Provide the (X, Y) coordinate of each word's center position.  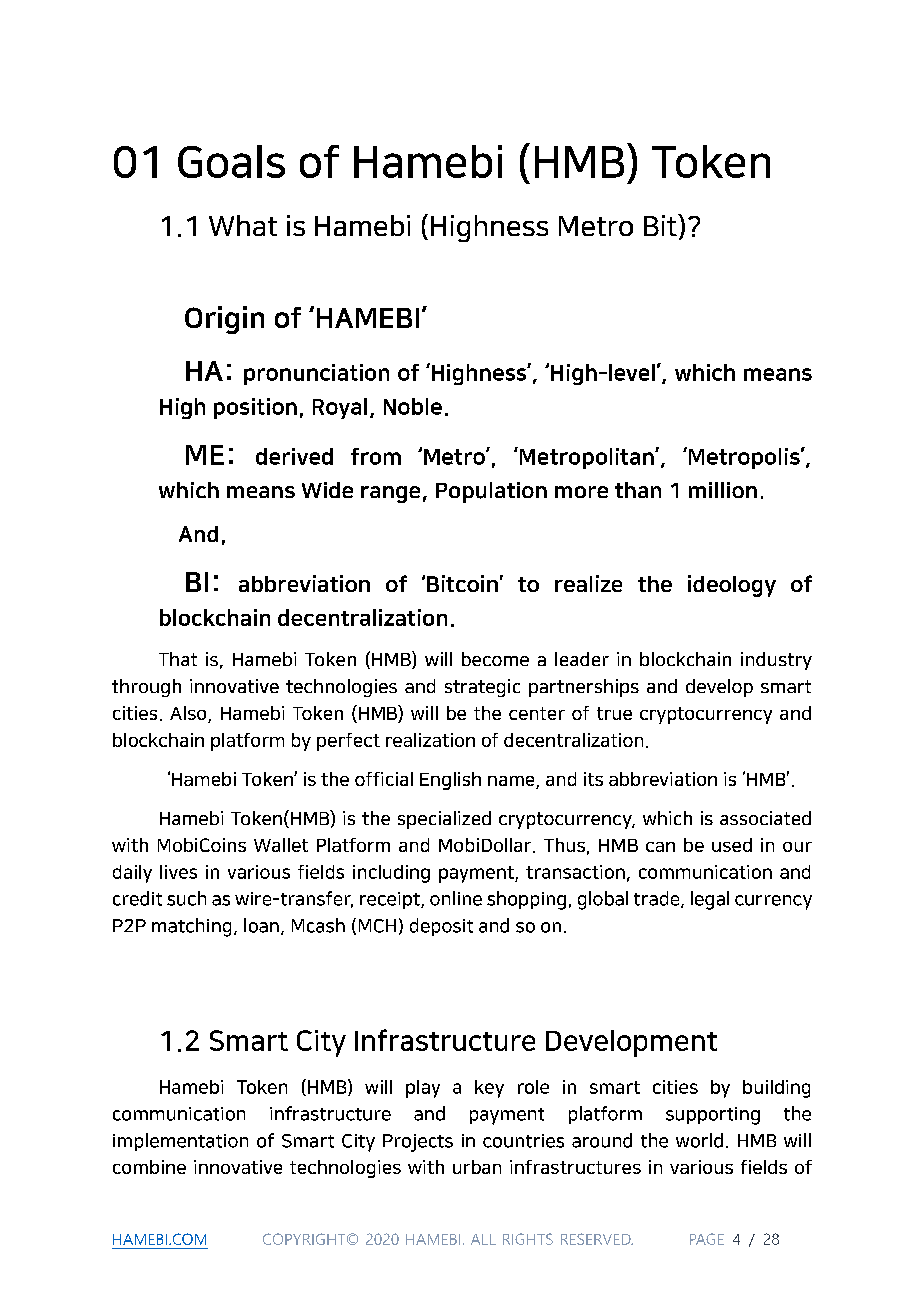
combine (149, 1167)
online (456, 898)
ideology (732, 586)
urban (477, 1167)
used (732, 845)
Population (491, 492)
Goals (231, 161)
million (723, 490)
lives (178, 872)
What (243, 225)
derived (294, 456)
